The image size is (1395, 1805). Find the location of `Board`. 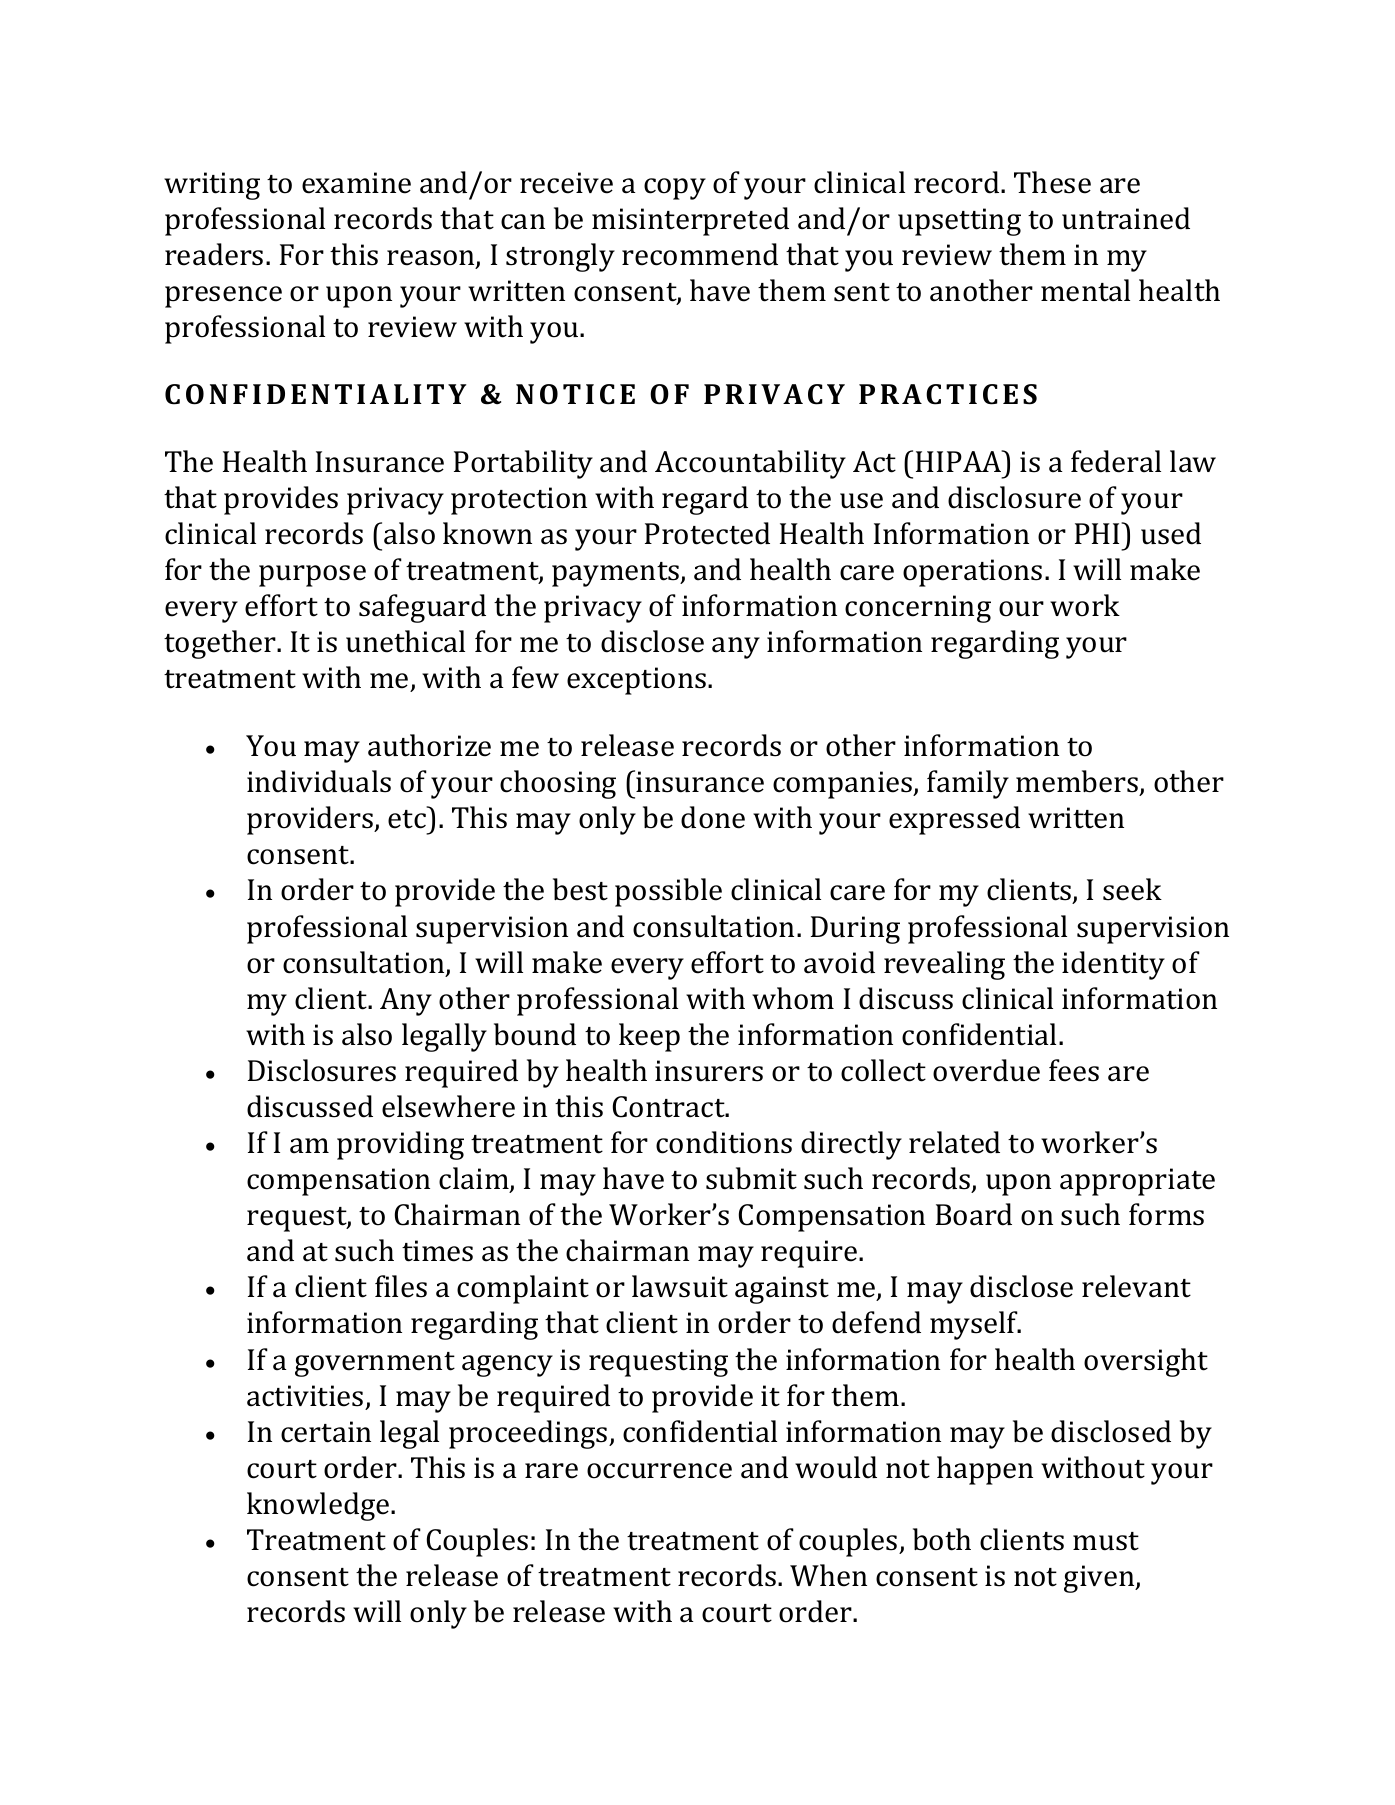

Board is located at coordinates (974, 1214).
